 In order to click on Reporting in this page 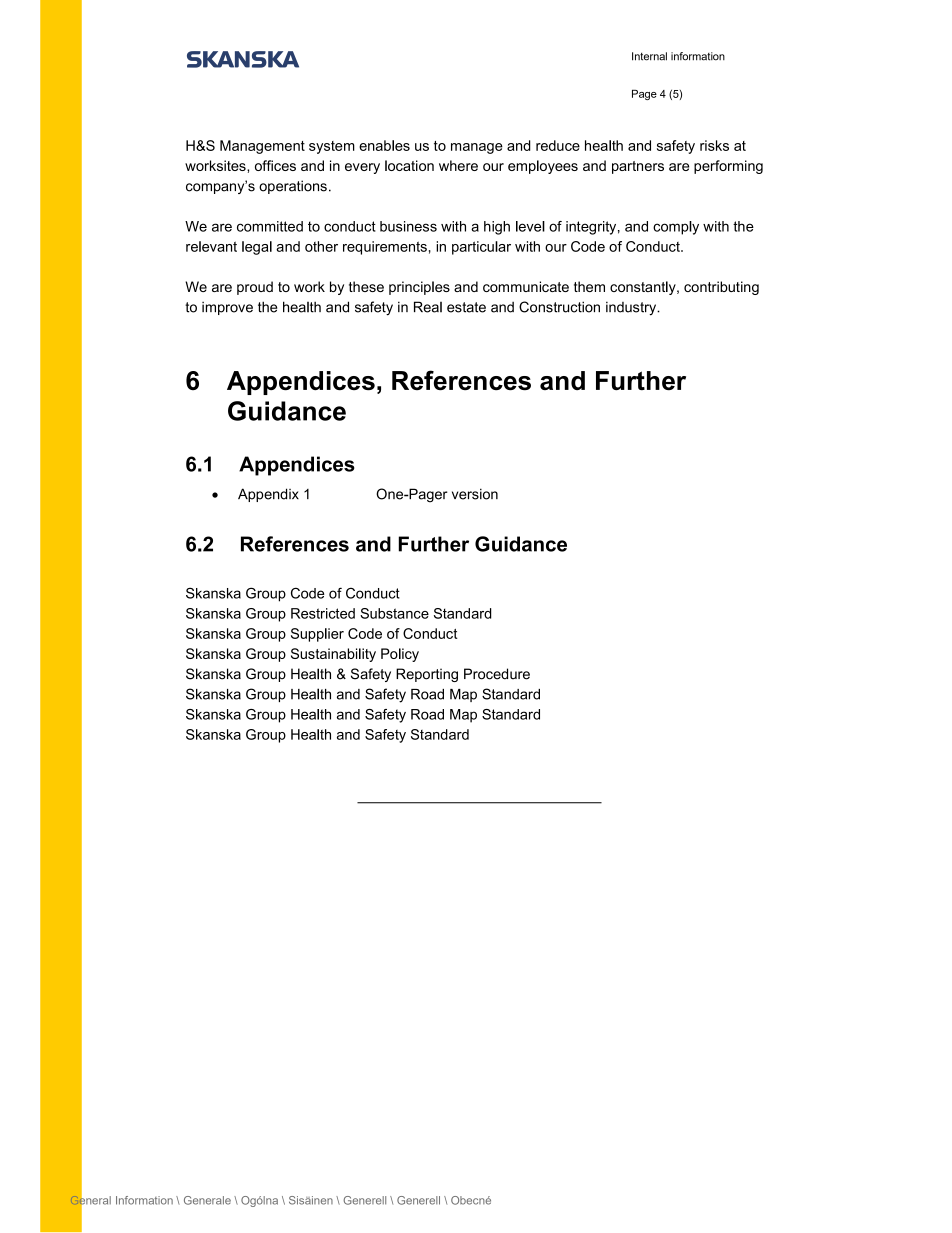, I will do `click(427, 675)`.
